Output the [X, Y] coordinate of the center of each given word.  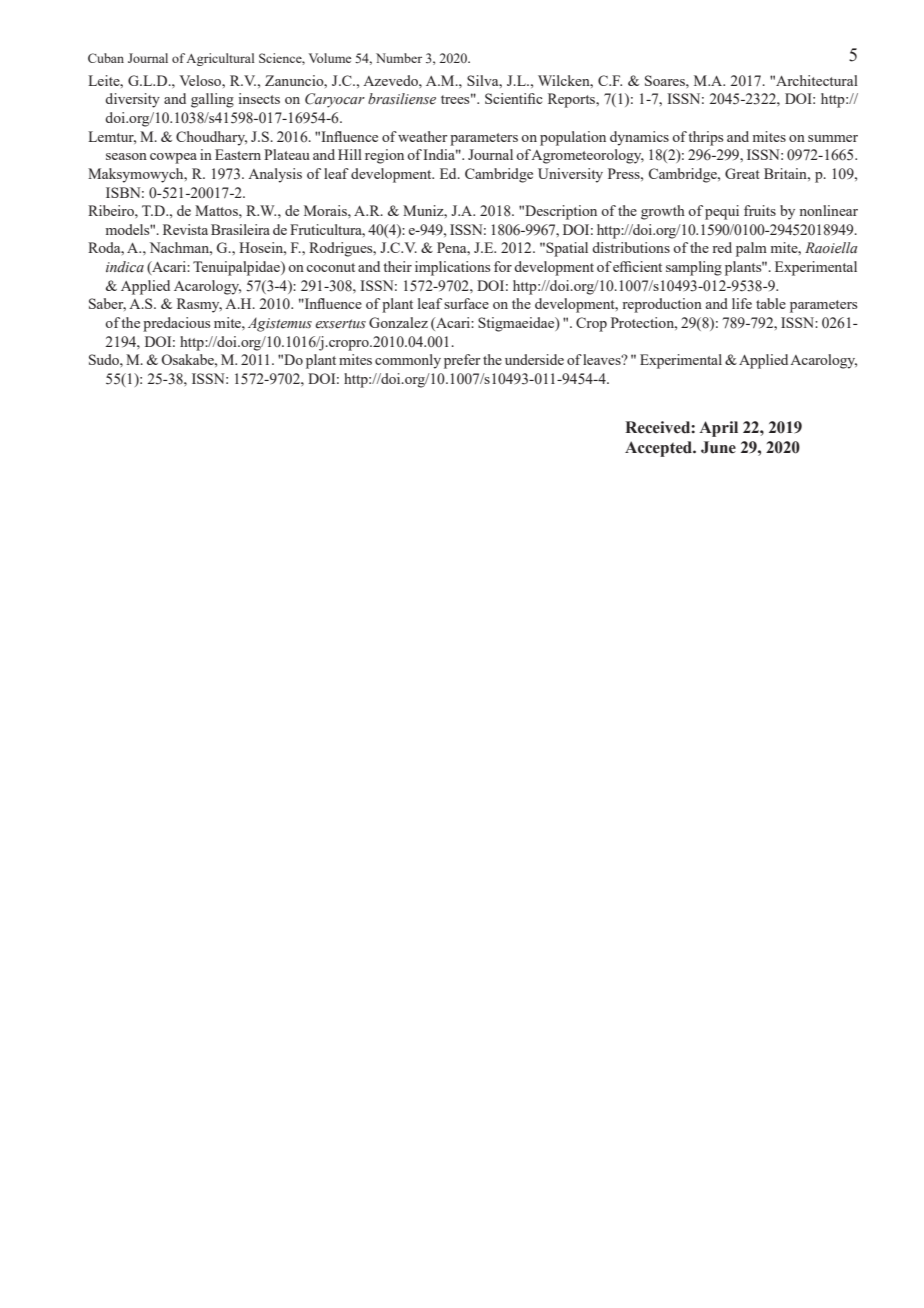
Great [742, 173]
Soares [666, 80]
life [742, 303]
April [718, 429]
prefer [462, 361]
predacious [176, 324]
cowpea [173, 158]
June [718, 447]
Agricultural [220, 59]
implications [452, 268]
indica [125, 266]
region [384, 156]
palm [751, 249]
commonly [408, 361]
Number [399, 58]
